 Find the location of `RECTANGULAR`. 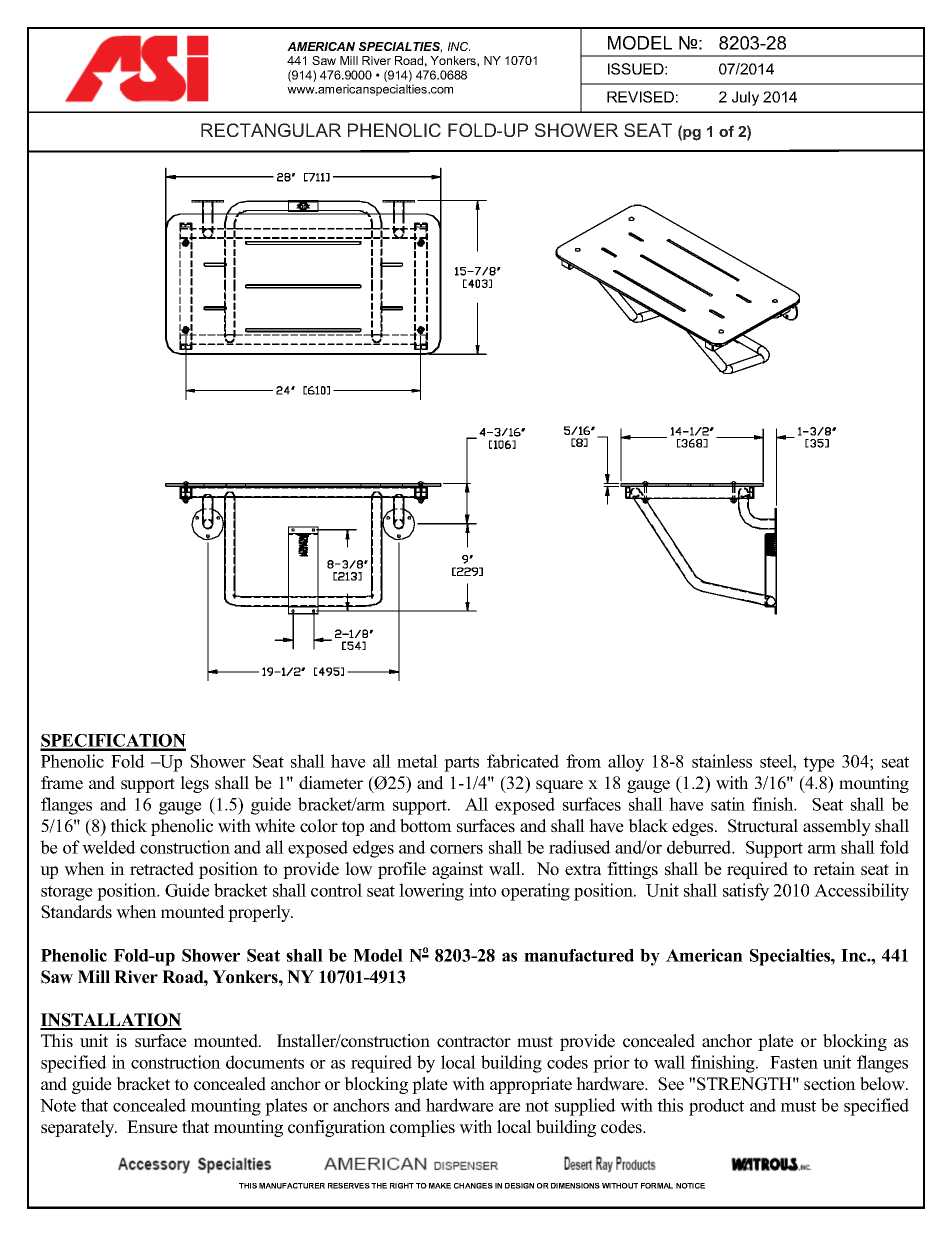

RECTANGULAR is located at coordinates (271, 130).
